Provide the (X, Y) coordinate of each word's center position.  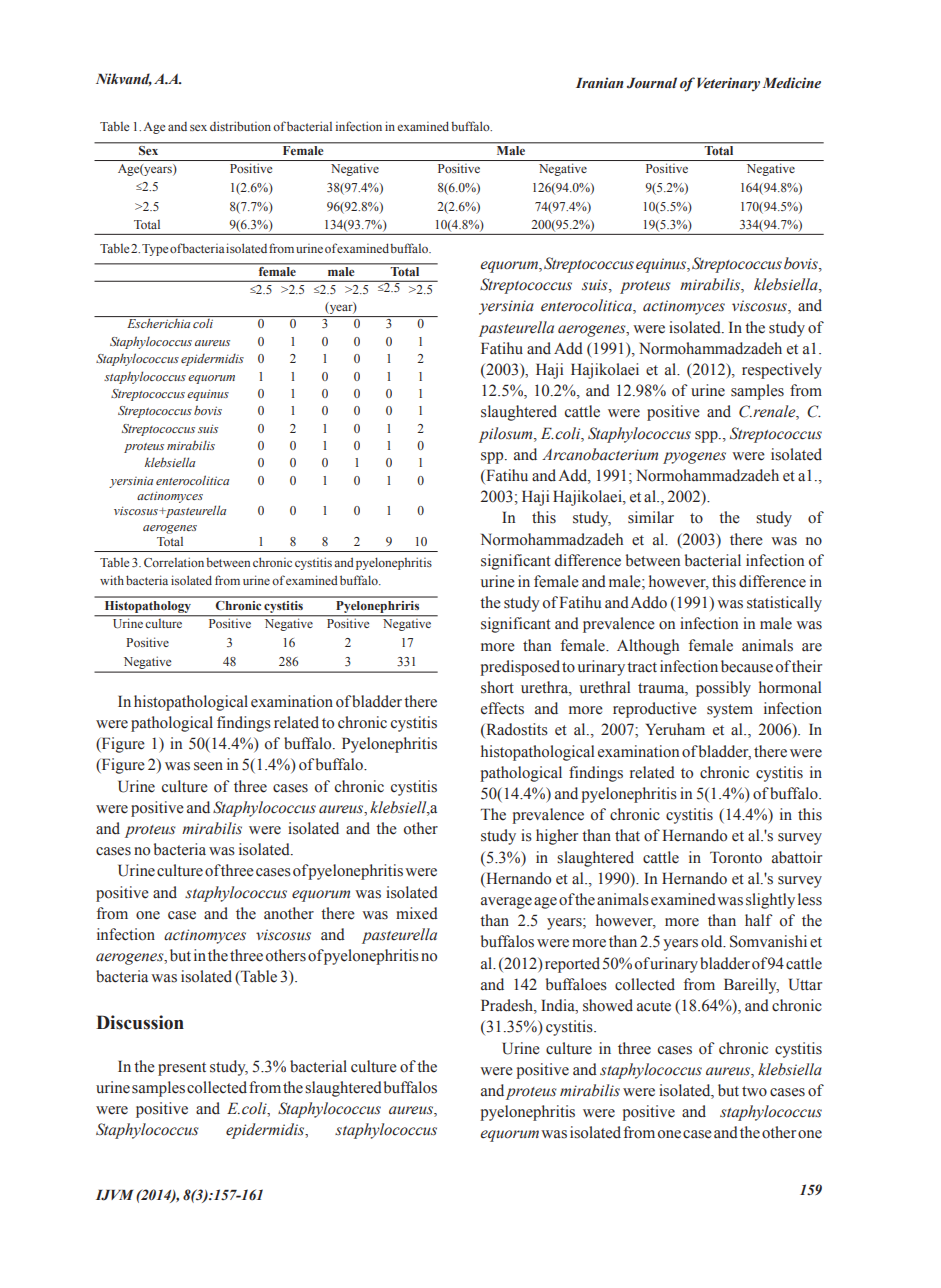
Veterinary (728, 84)
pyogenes (694, 458)
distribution (240, 126)
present (182, 1069)
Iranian (600, 82)
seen (208, 766)
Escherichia (158, 323)
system (730, 711)
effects (502, 708)
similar (651, 517)
